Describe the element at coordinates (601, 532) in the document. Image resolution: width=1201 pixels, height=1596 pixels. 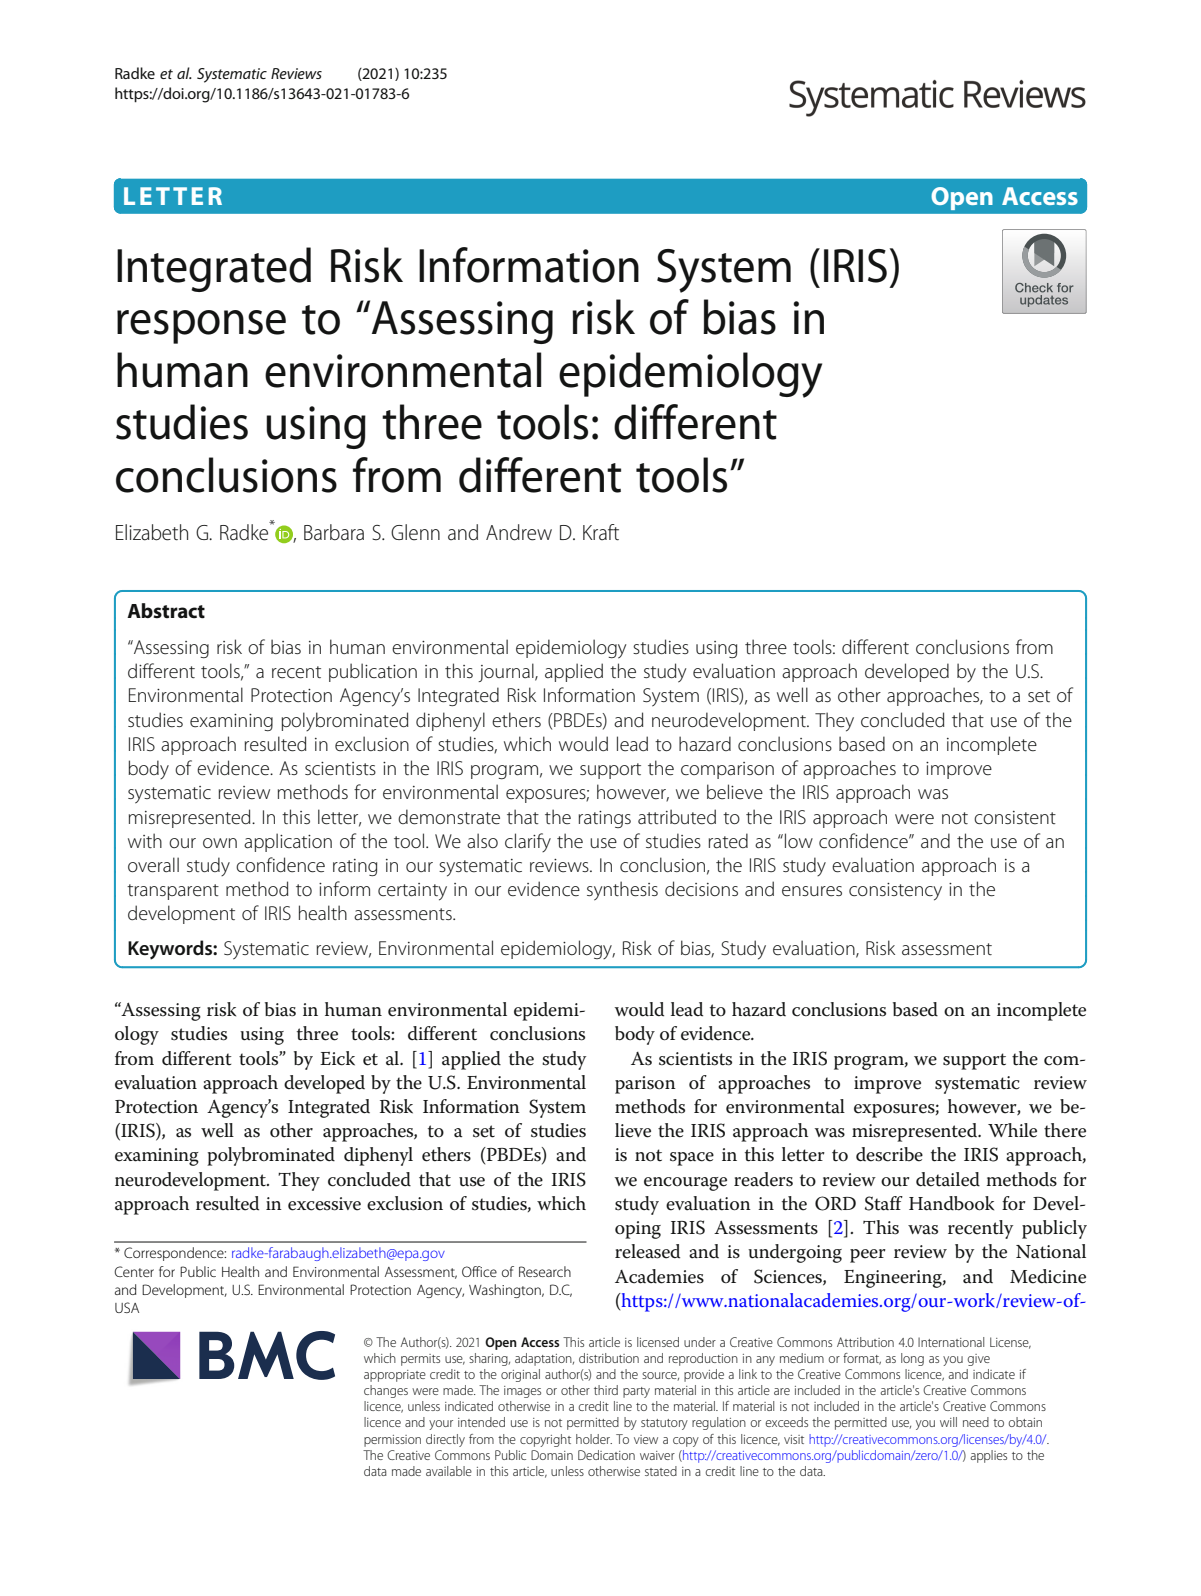
I see `Kraft` at that location.
